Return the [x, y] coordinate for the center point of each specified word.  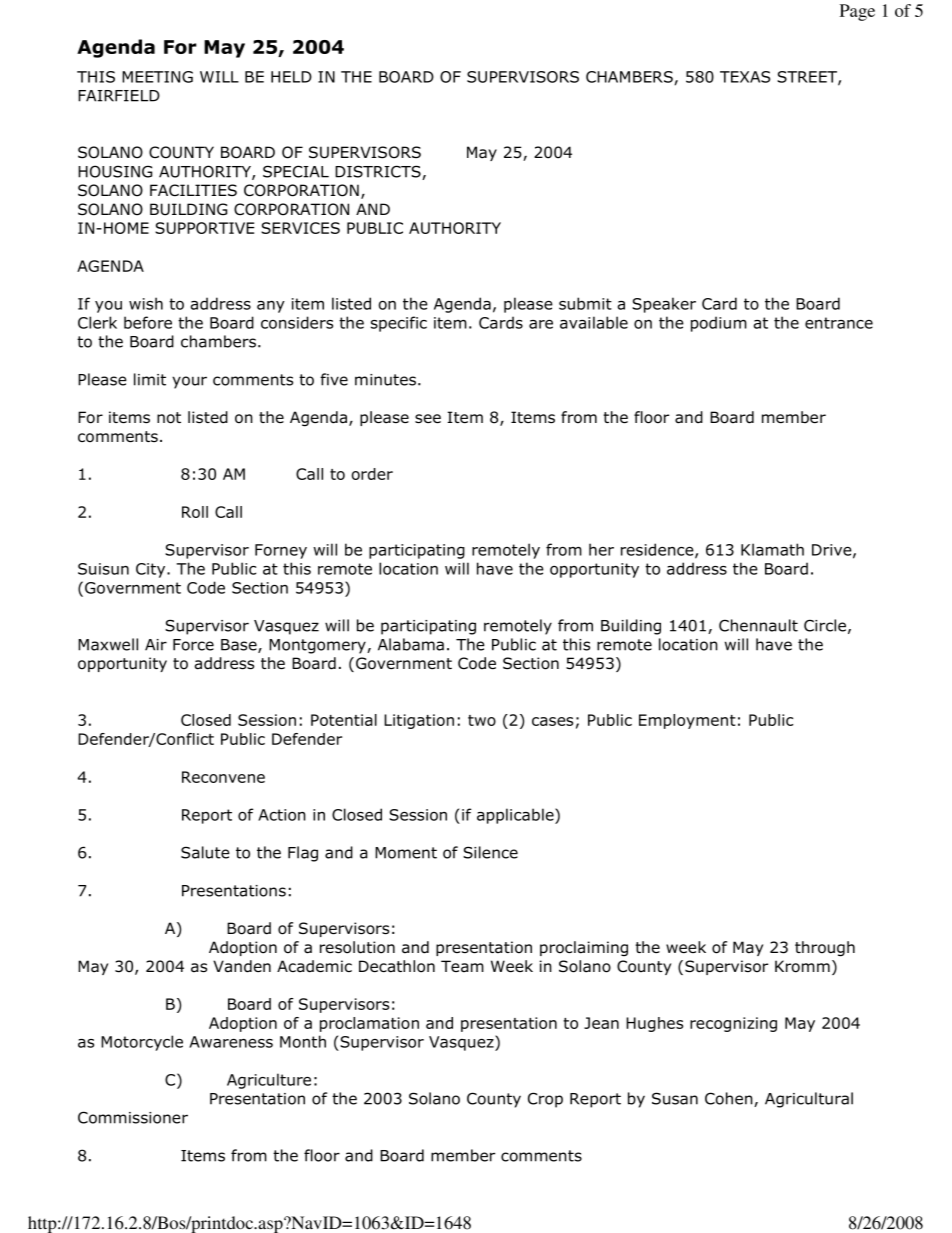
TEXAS [745, 77]
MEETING [157, 77]
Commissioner [133, 1117]
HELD [291, 77]
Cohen [730, 1099]
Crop [545, 1100]
